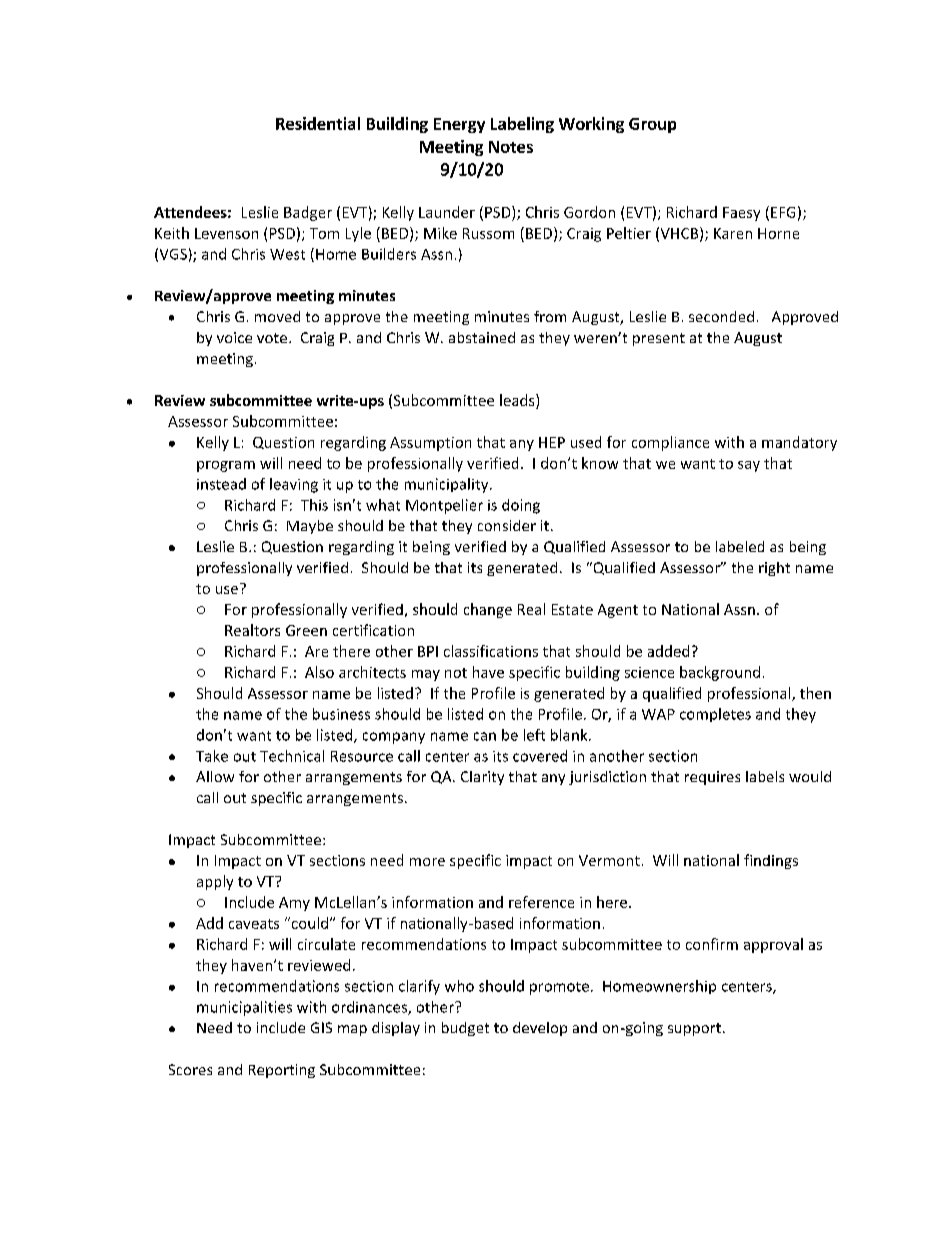 The width and height of the screenshot is (952, 1233). Describe the element at coordinates (318, 123) in the screenshot. I see `Residential` at that location.
